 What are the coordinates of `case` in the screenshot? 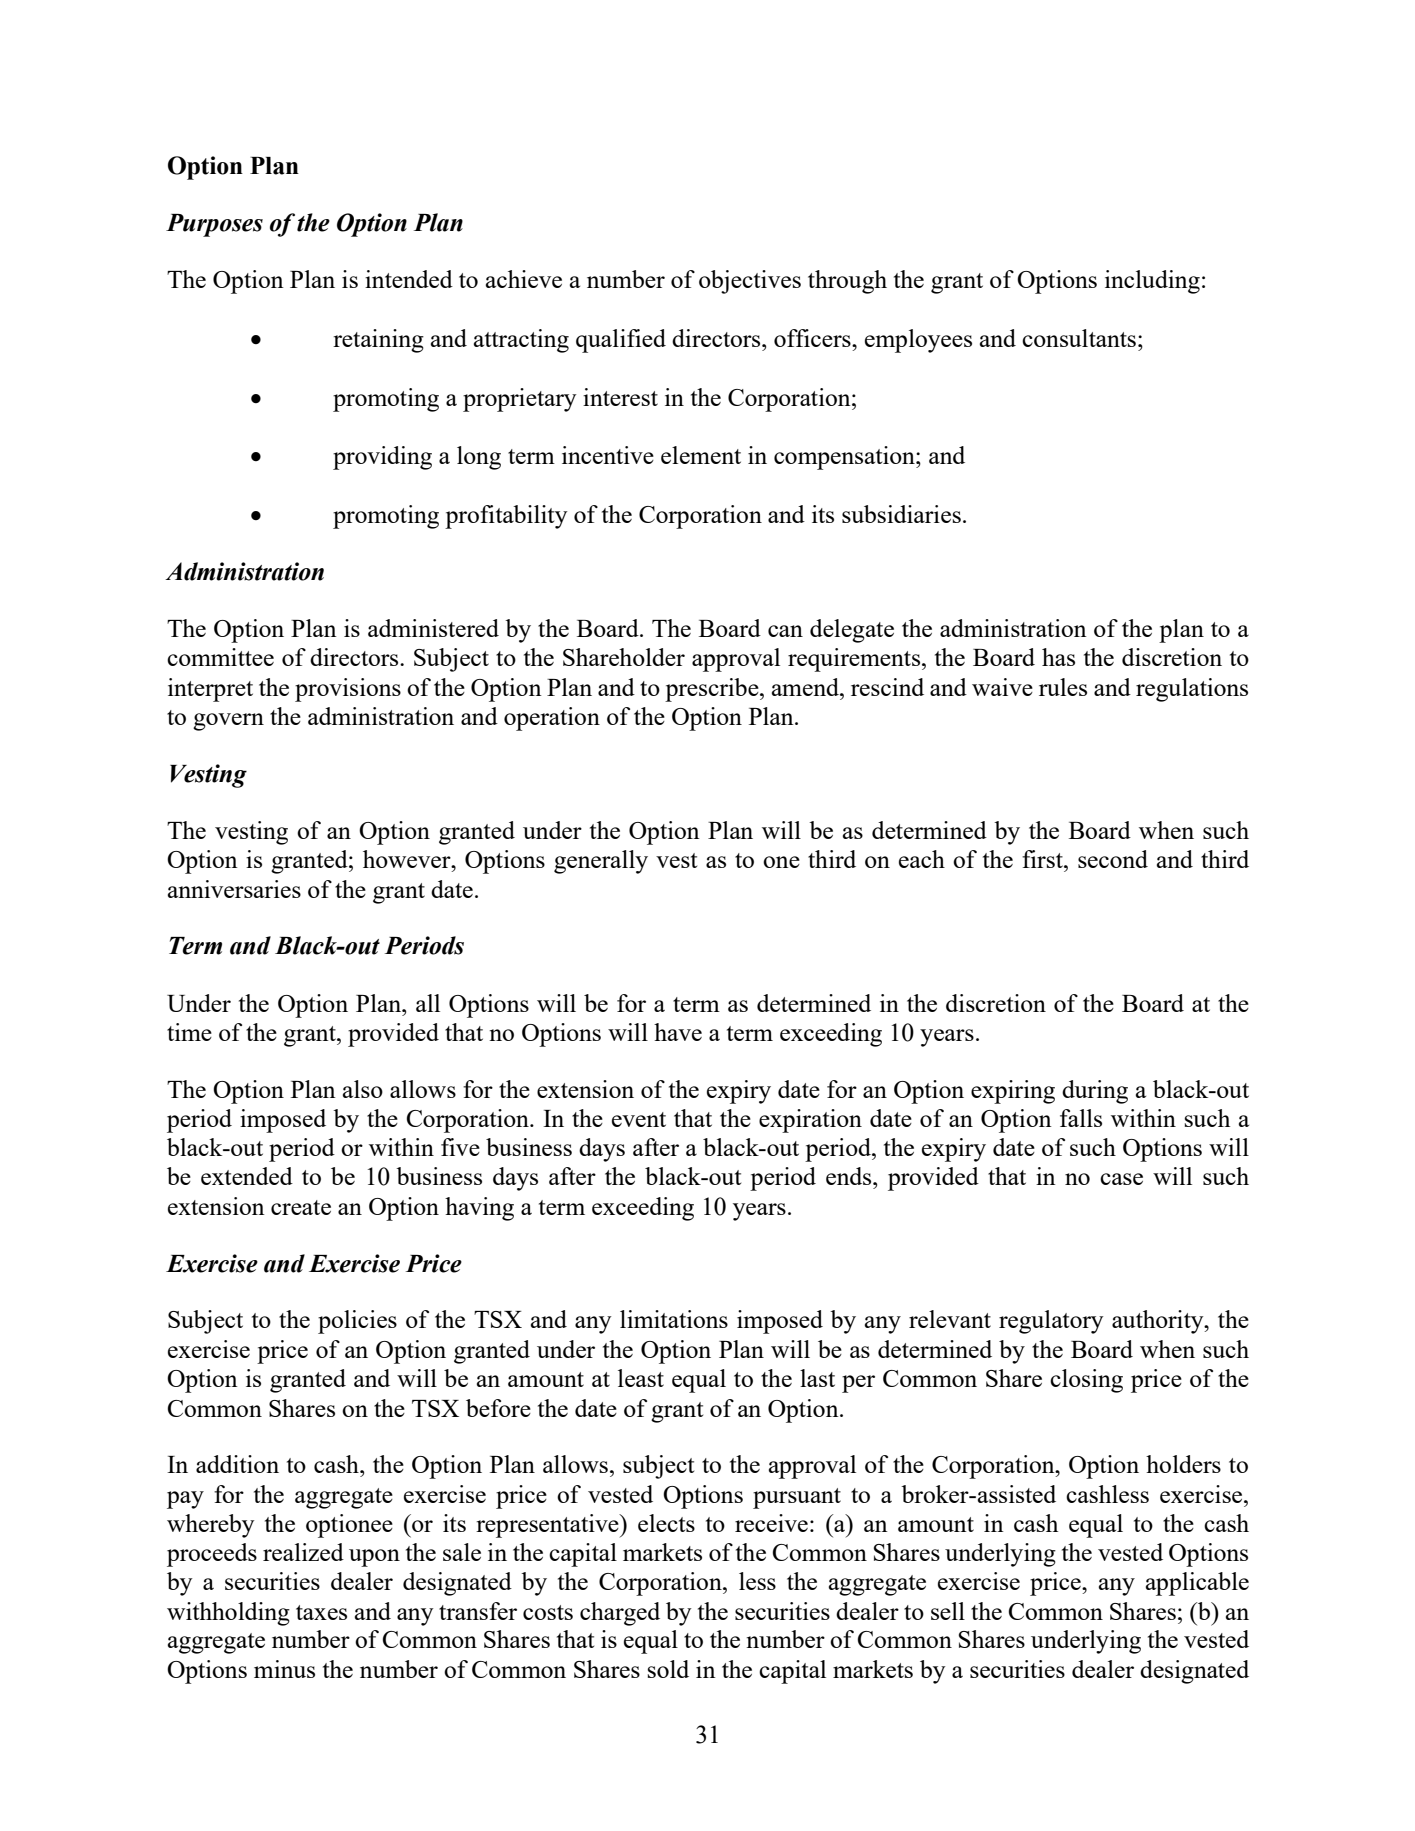 It's located at (1121, 1179).
